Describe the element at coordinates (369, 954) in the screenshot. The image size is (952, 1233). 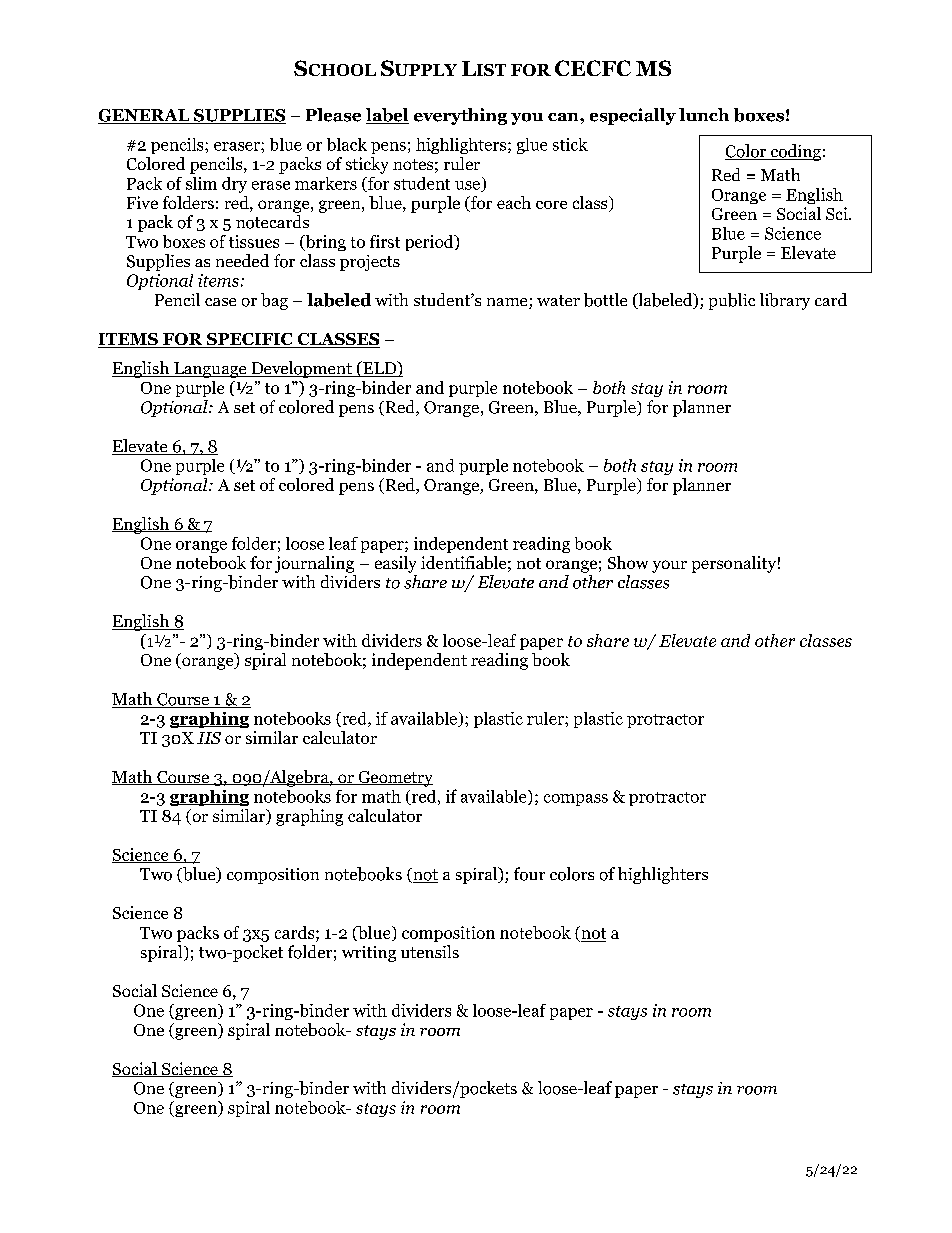
I see `writing` at that location.
